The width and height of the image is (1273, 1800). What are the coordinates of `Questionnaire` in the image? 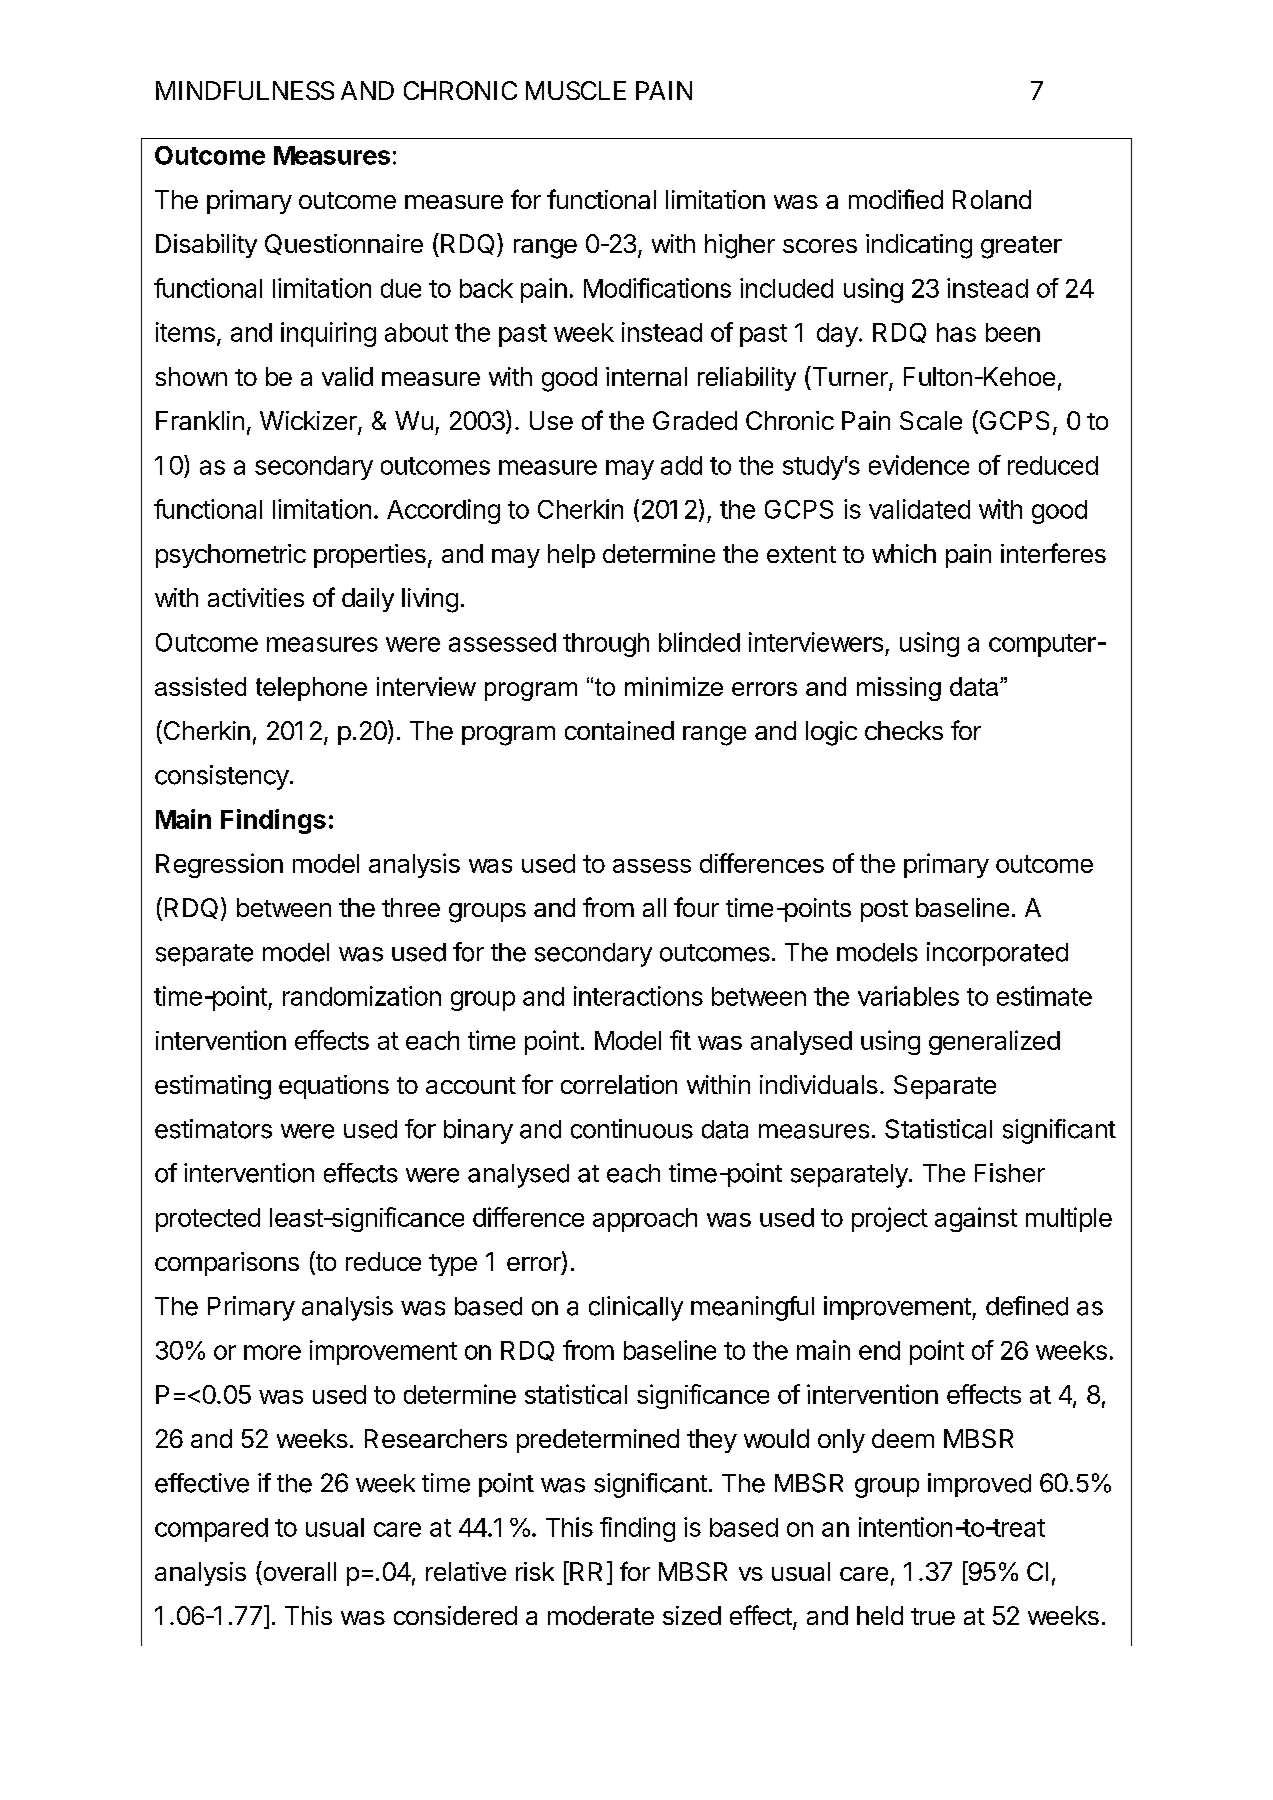 It's located at (344, 244).
